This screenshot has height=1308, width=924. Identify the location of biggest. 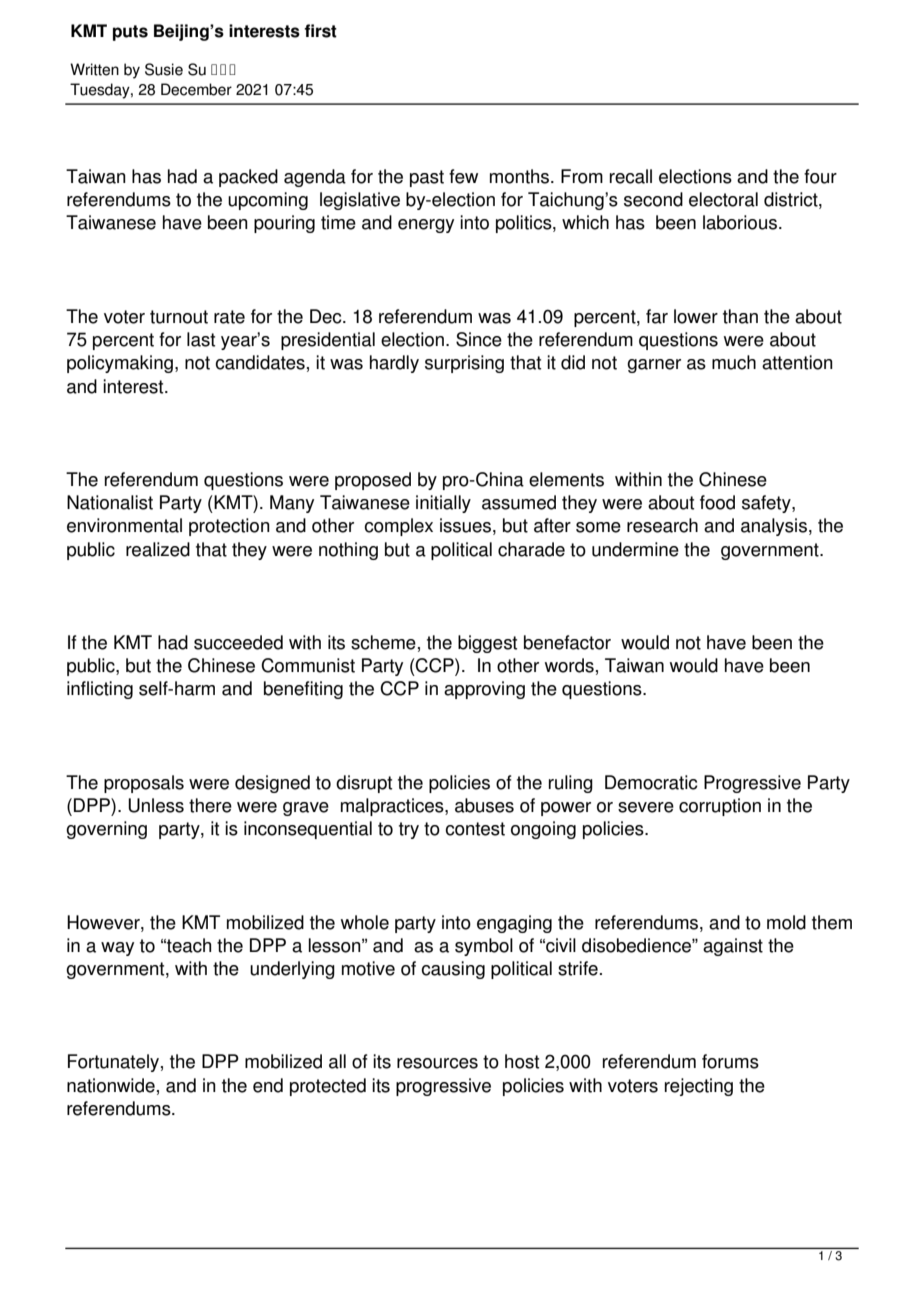
(487, 644).
